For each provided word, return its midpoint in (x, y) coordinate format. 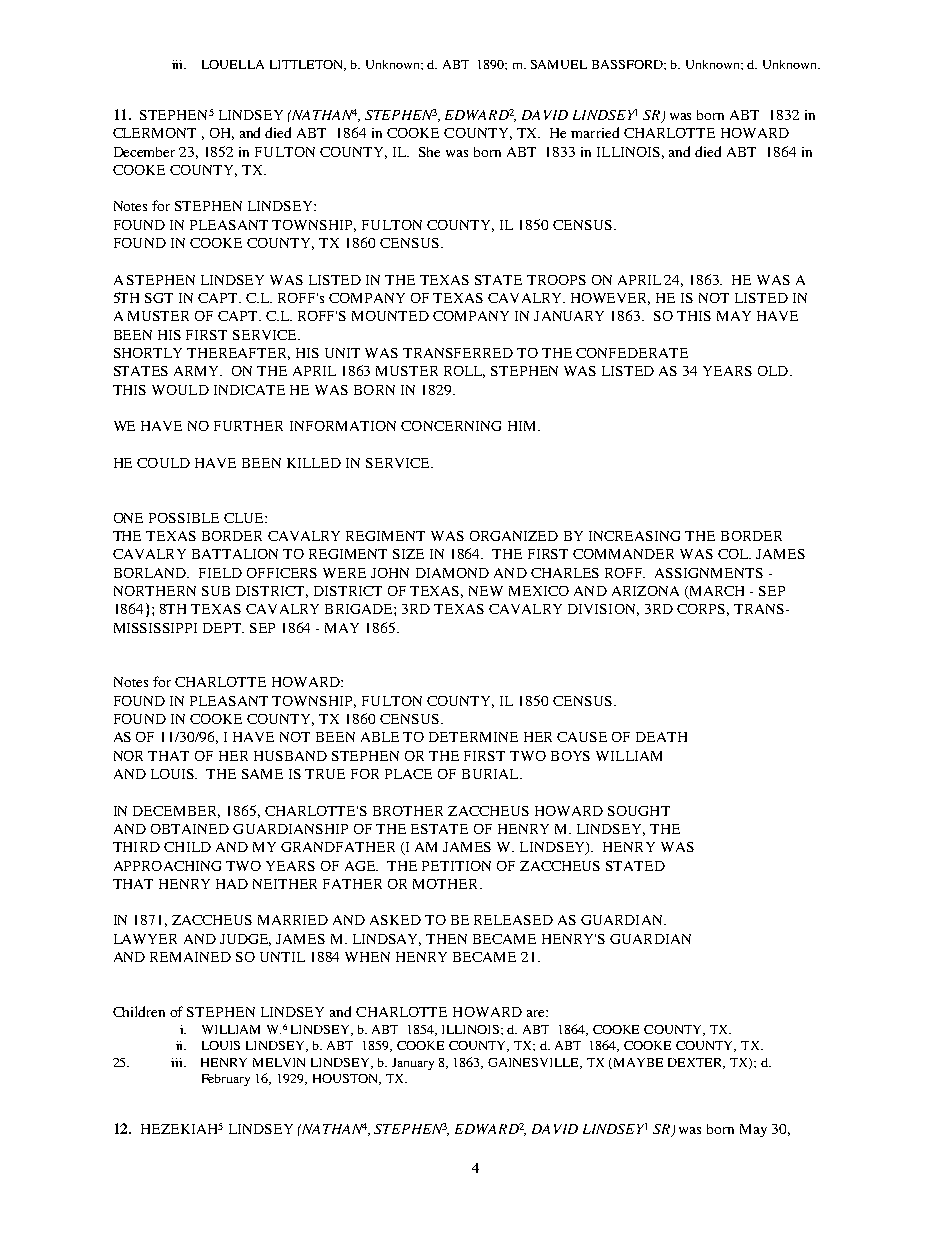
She (429, 152)
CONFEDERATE (632, 353)
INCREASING (634, 536)
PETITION (456, 866)
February (226, 1080)
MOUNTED (390, 316)
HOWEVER (610, 299)
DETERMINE (473, 737)
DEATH (661, 737)
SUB (216, 591)
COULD (163, 463)
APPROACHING (167, 866)
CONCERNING (451, 426)
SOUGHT (639, 811)
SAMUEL (559, 64)
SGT (159, 298)
